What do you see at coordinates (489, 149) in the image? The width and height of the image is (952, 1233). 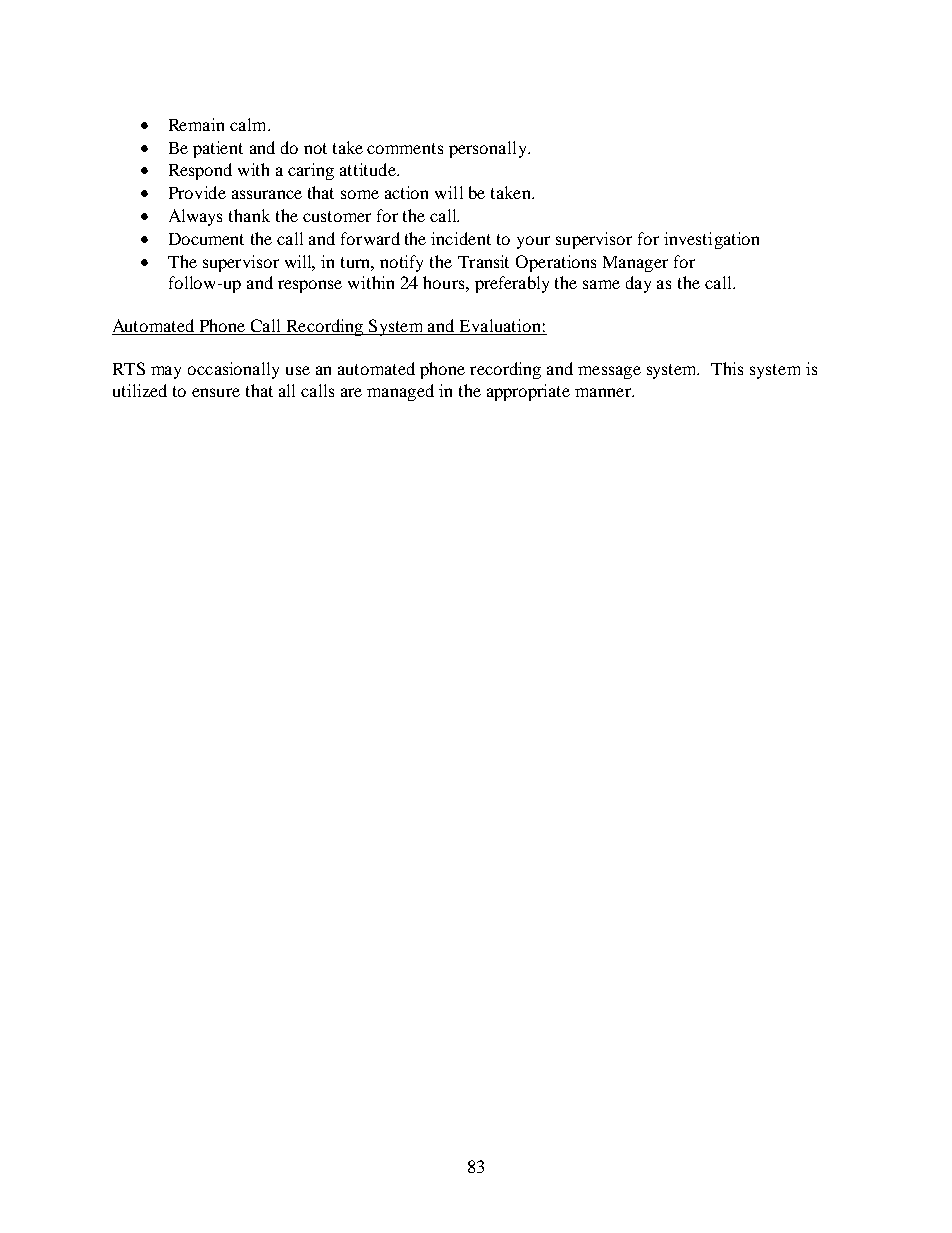 I see `personally` at bounding box center [489, 149].
